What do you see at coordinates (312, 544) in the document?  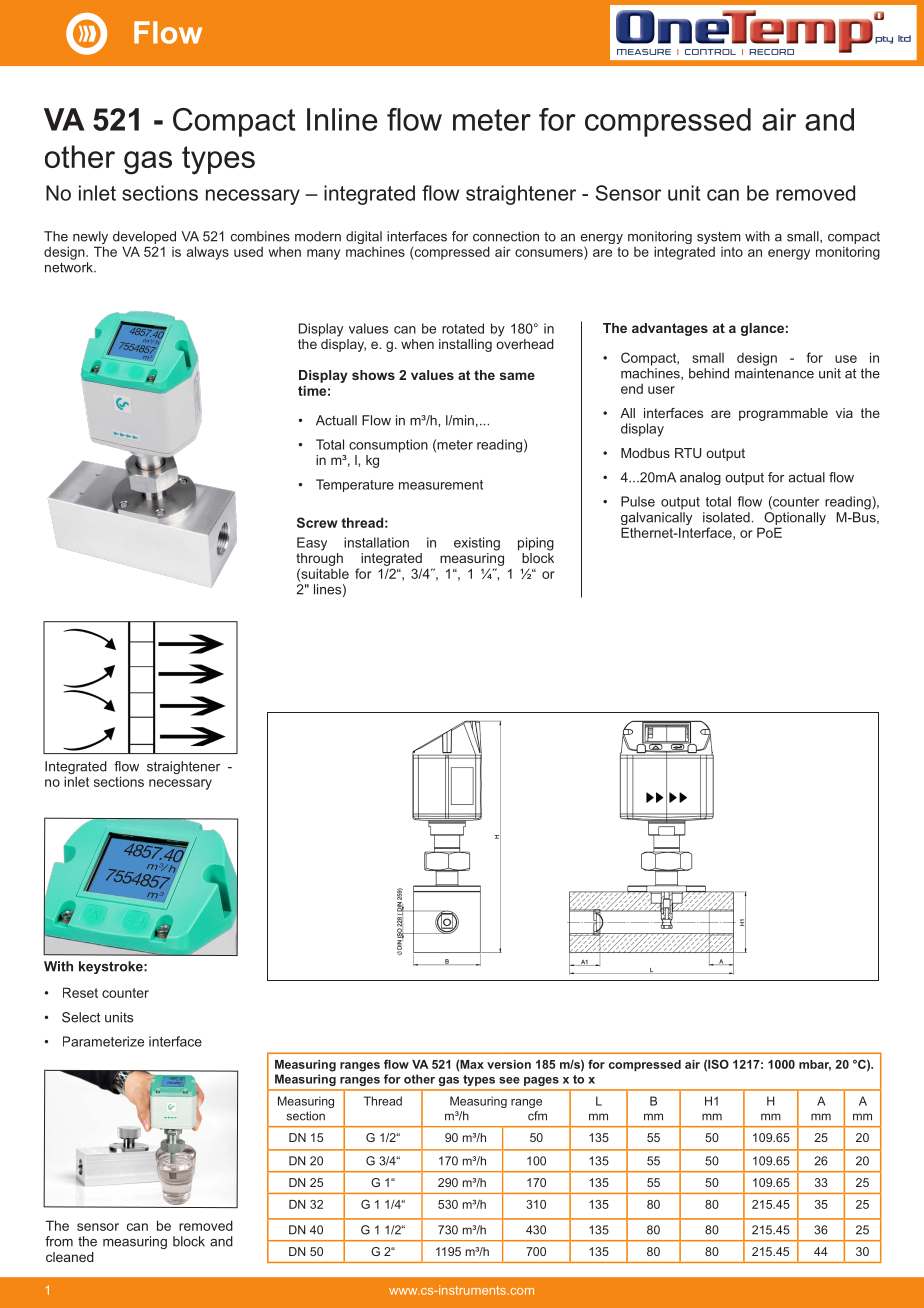 I see `Easy` at bounding box center [312, 544].
